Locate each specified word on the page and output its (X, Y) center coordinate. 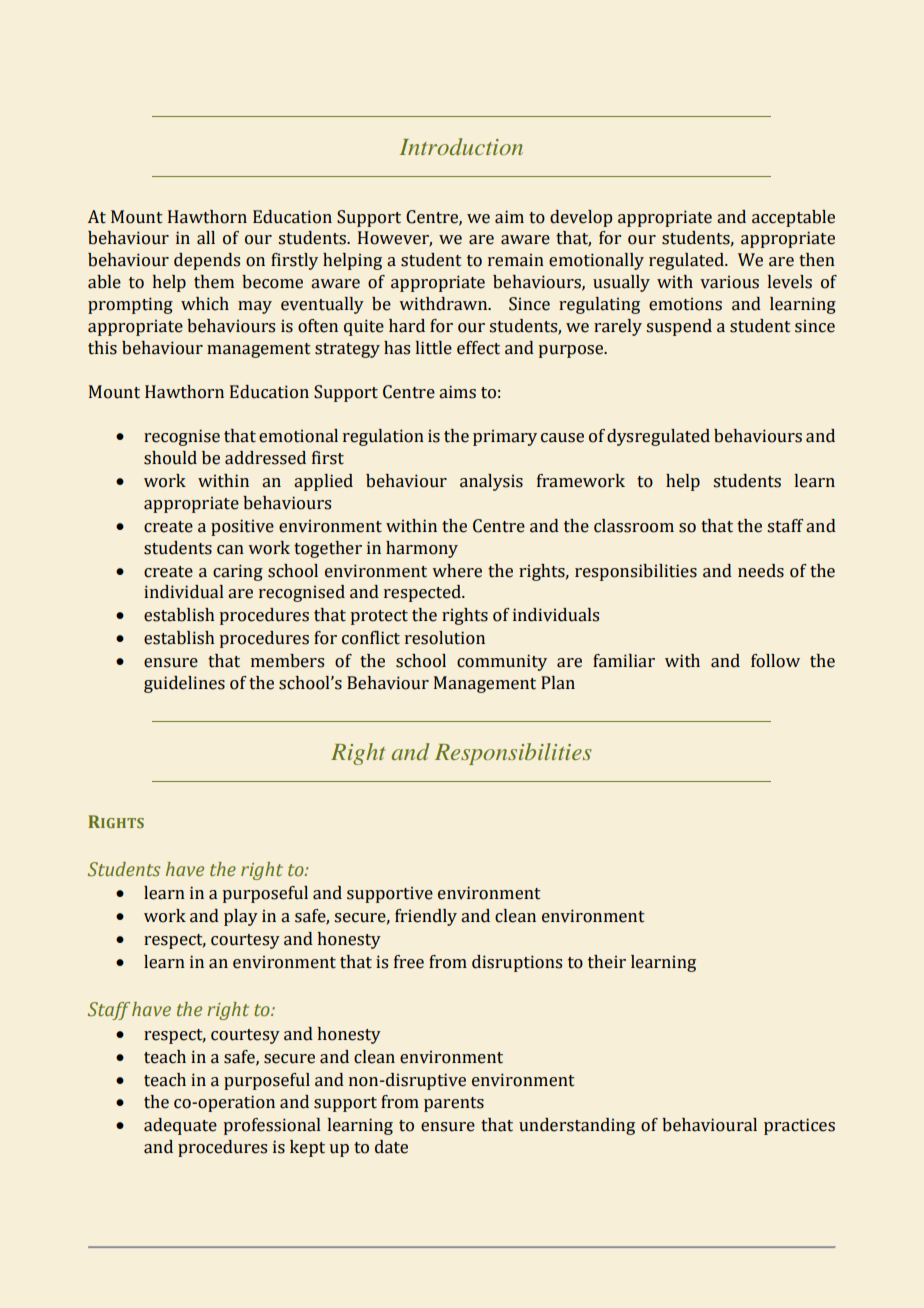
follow (775, 661)
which (205, 304)
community (502, 662)
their (607, 962)
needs (761, 571)
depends (207, 261)
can (230, 550)
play (241, 917)
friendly (426, 917)
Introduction (461, 146)
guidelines (184, 684)
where (457, 571)
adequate (180, 1126)
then (817, 260)
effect (478, 348)
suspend (679, 327)
